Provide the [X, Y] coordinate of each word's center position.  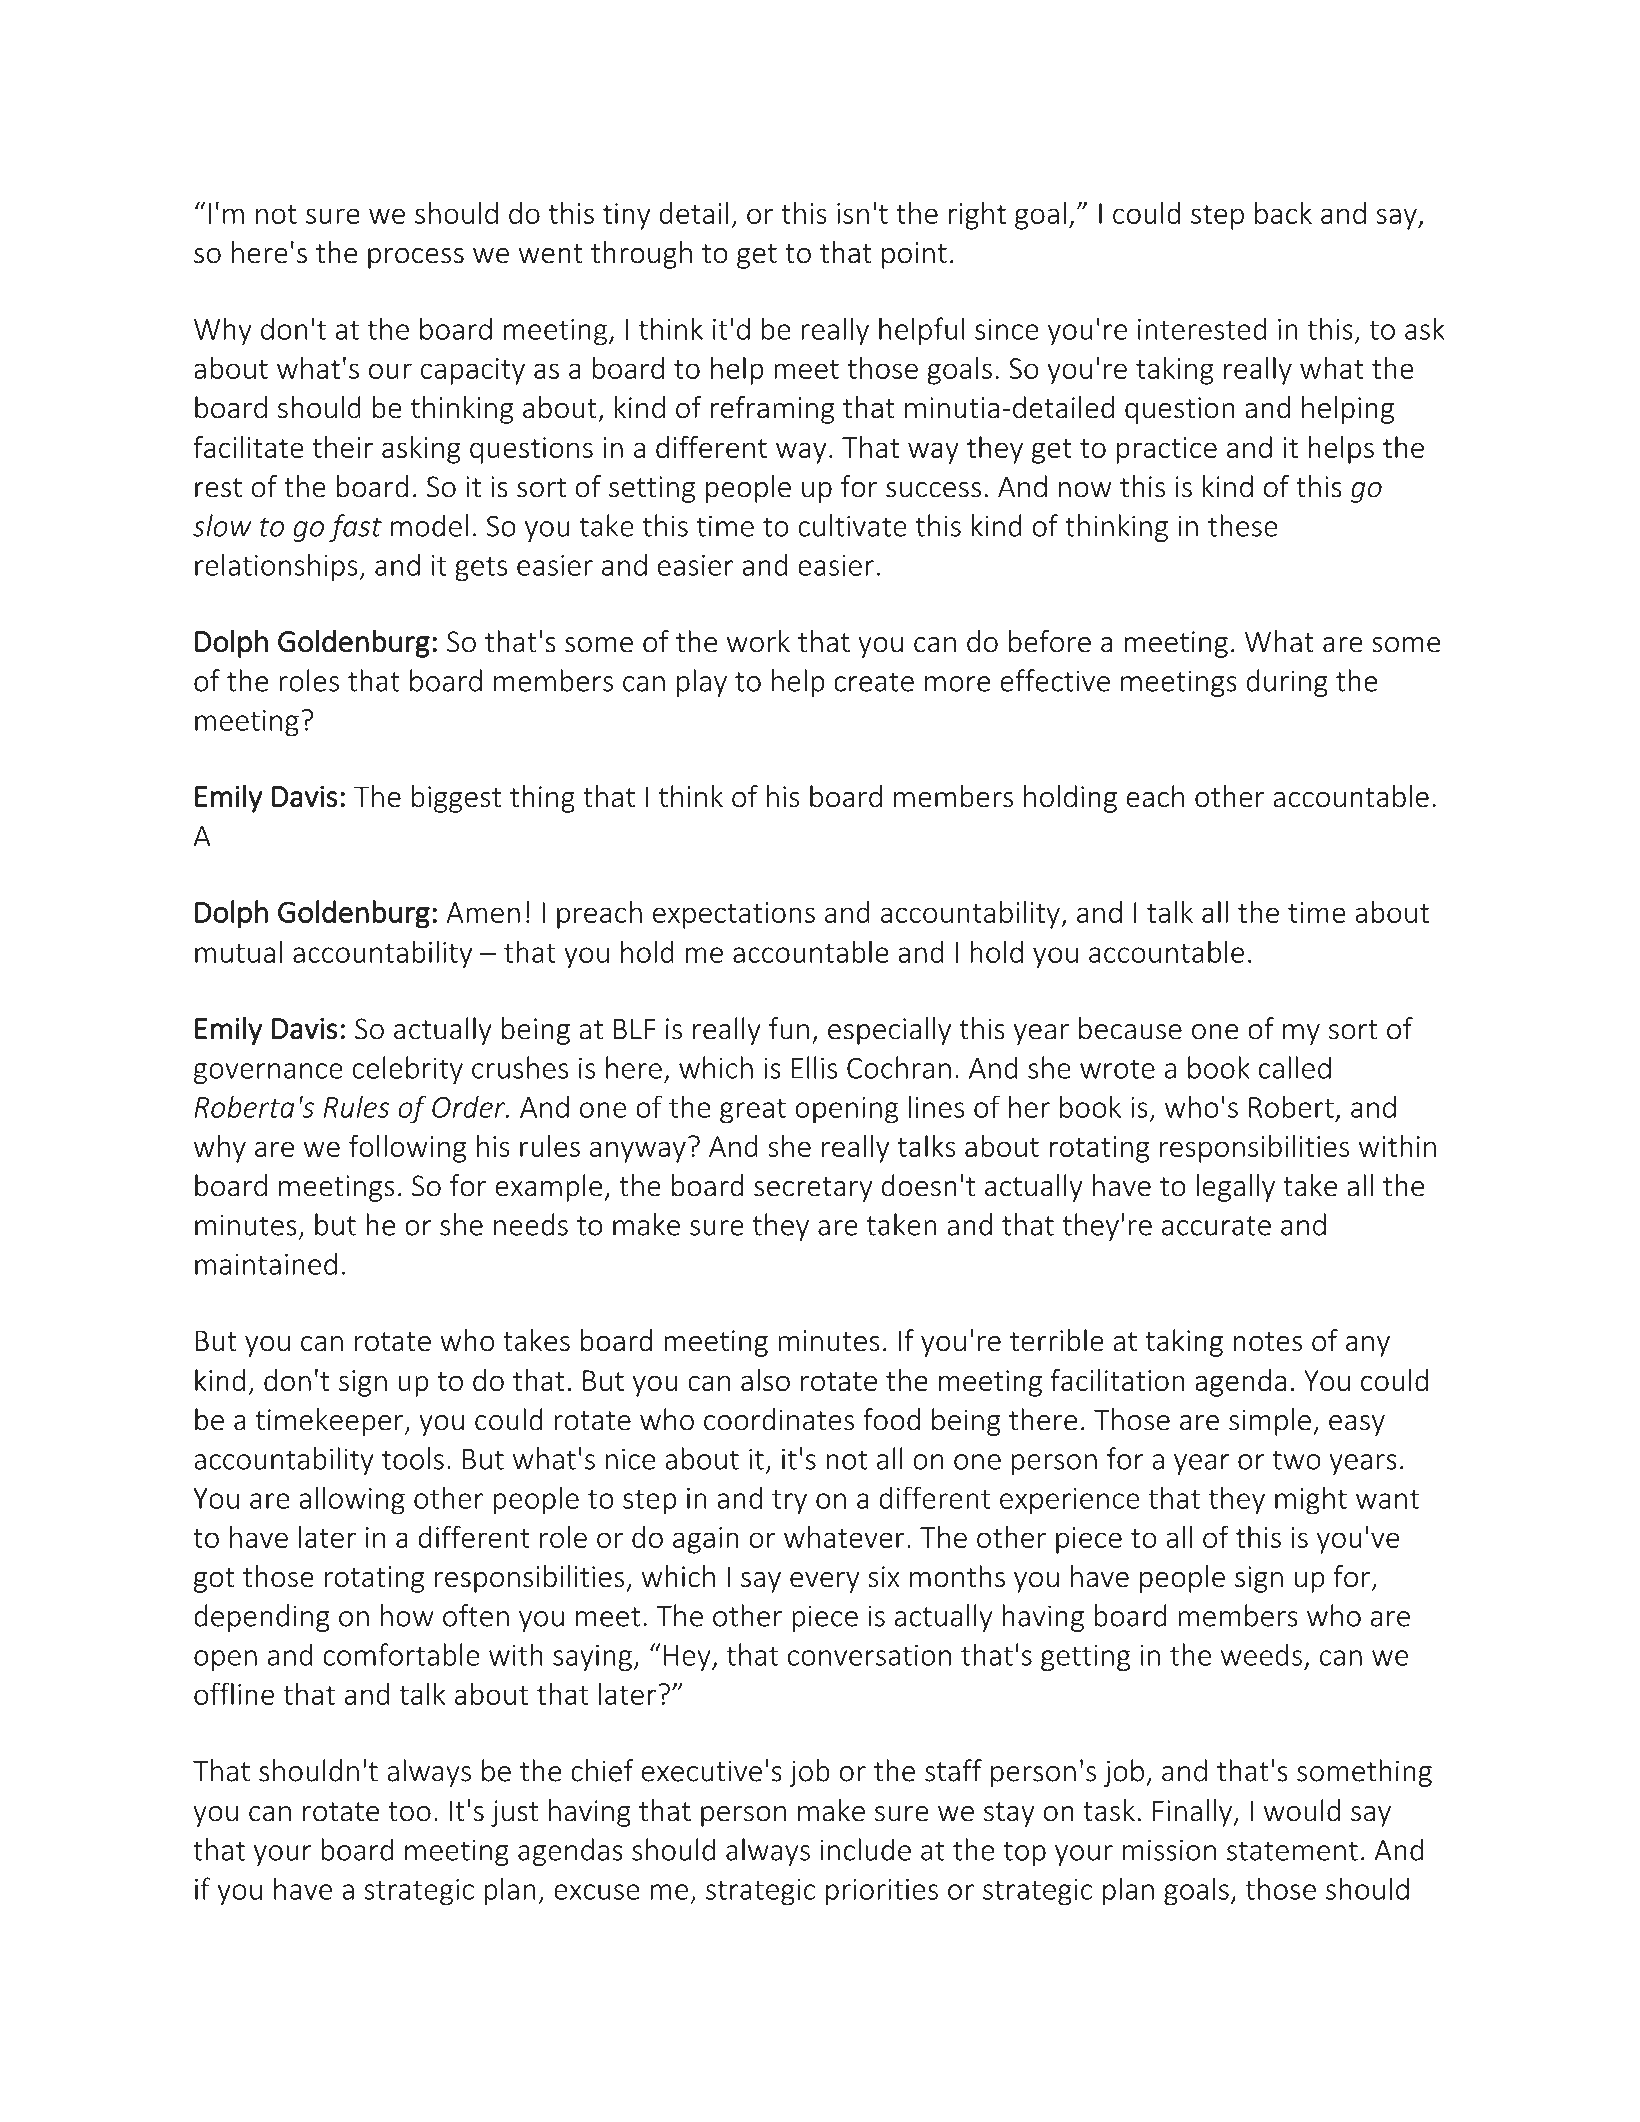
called [1295, 1067]
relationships [277, 567]
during [1287, 683]
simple [1270, 1422]
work [758, 641]
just [514, 1813]
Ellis [814, 1067]
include [866, 1849]
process [416, 258]
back [1283, 213]
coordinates [779, 1419]
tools [413, 1458]
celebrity [408, 1070]
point [914, 255]
